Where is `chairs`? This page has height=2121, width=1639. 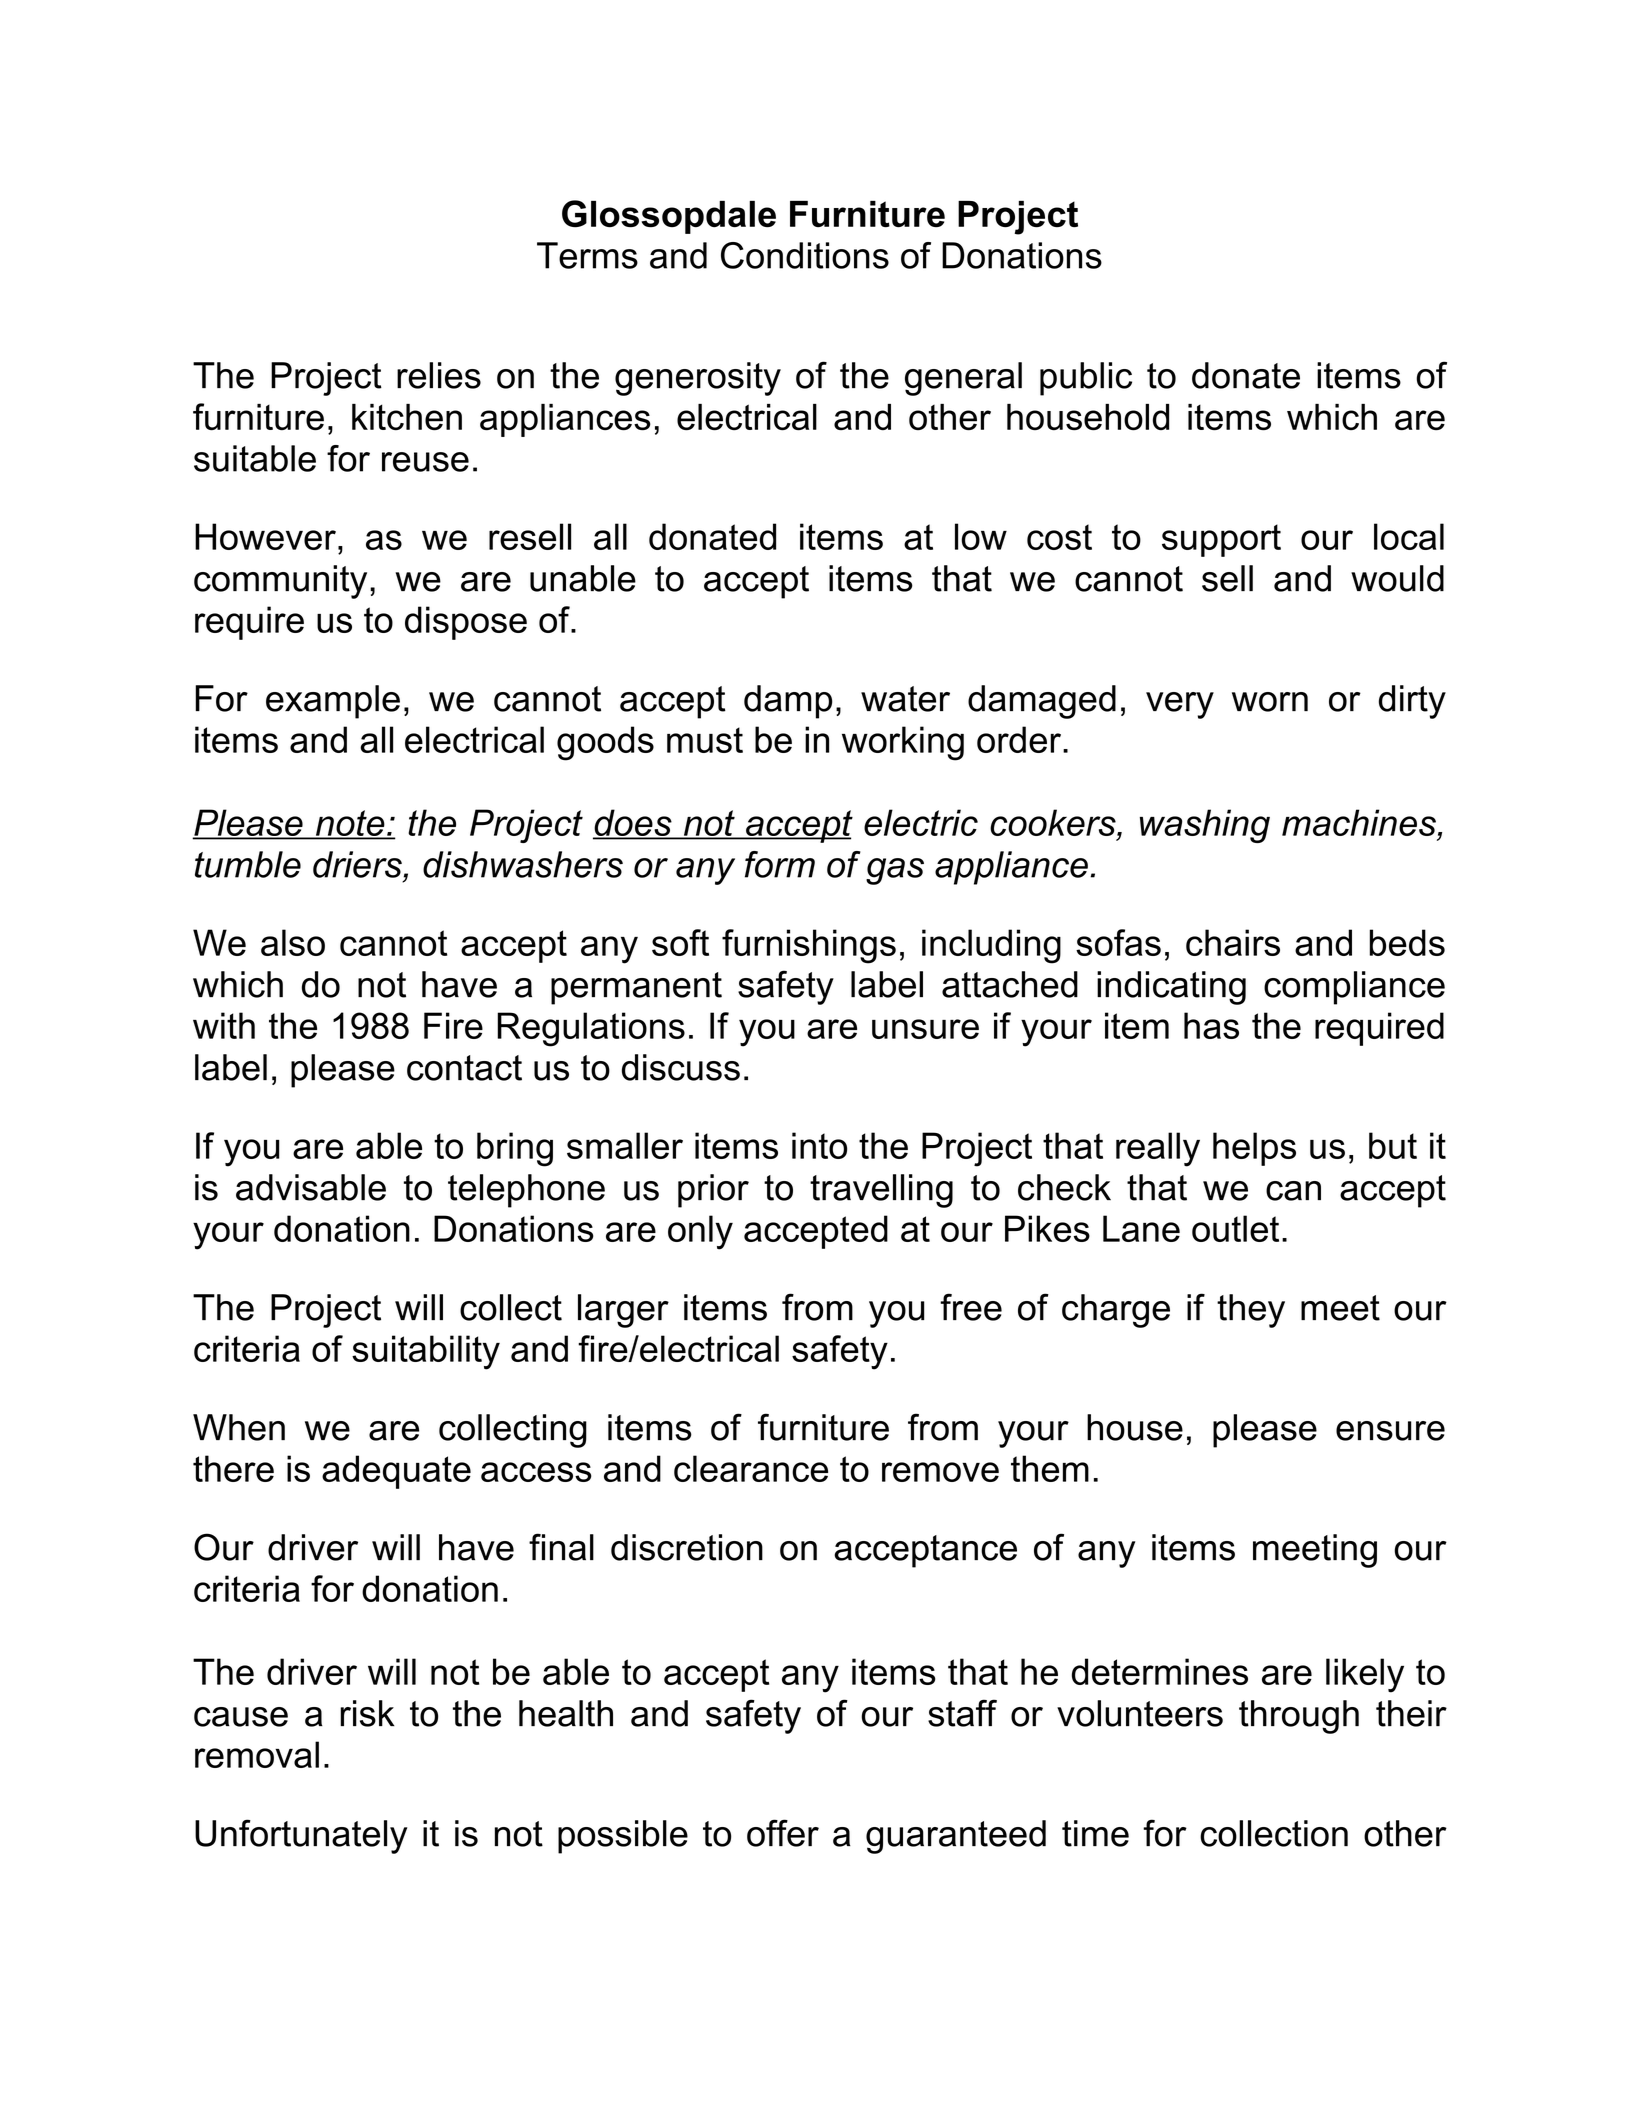
chairs is located at coordinates (1233, 942).
